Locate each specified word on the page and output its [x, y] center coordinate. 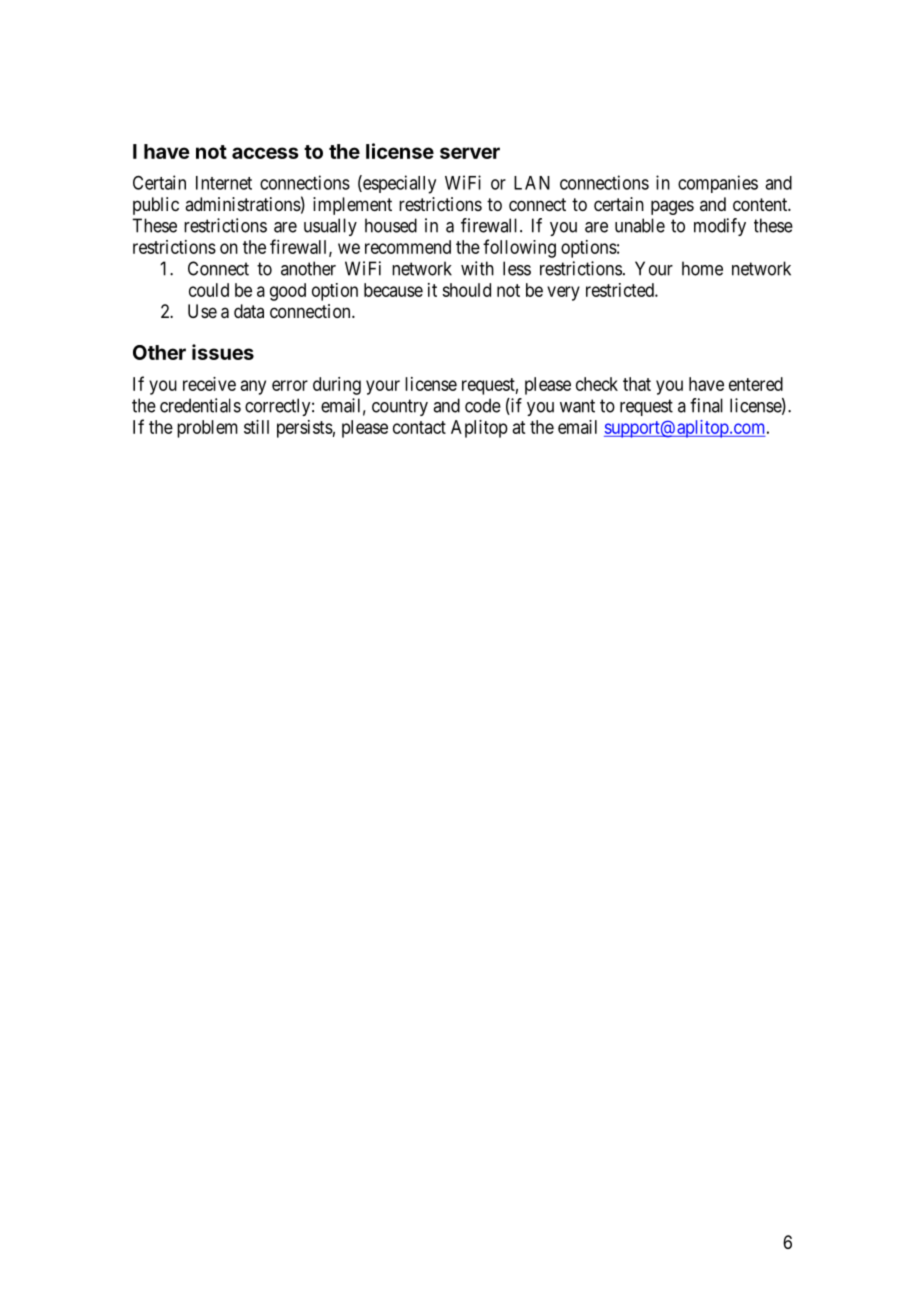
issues [223, 352]
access [265, 153]
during [337, 386]
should [466, 290]
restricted [621, 290]
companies [718, 184]
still [256, 427]
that [637, 384]
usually [330, 227]
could [209, 290]
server [470, 153]
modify [720, 227]
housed [391, 225]
